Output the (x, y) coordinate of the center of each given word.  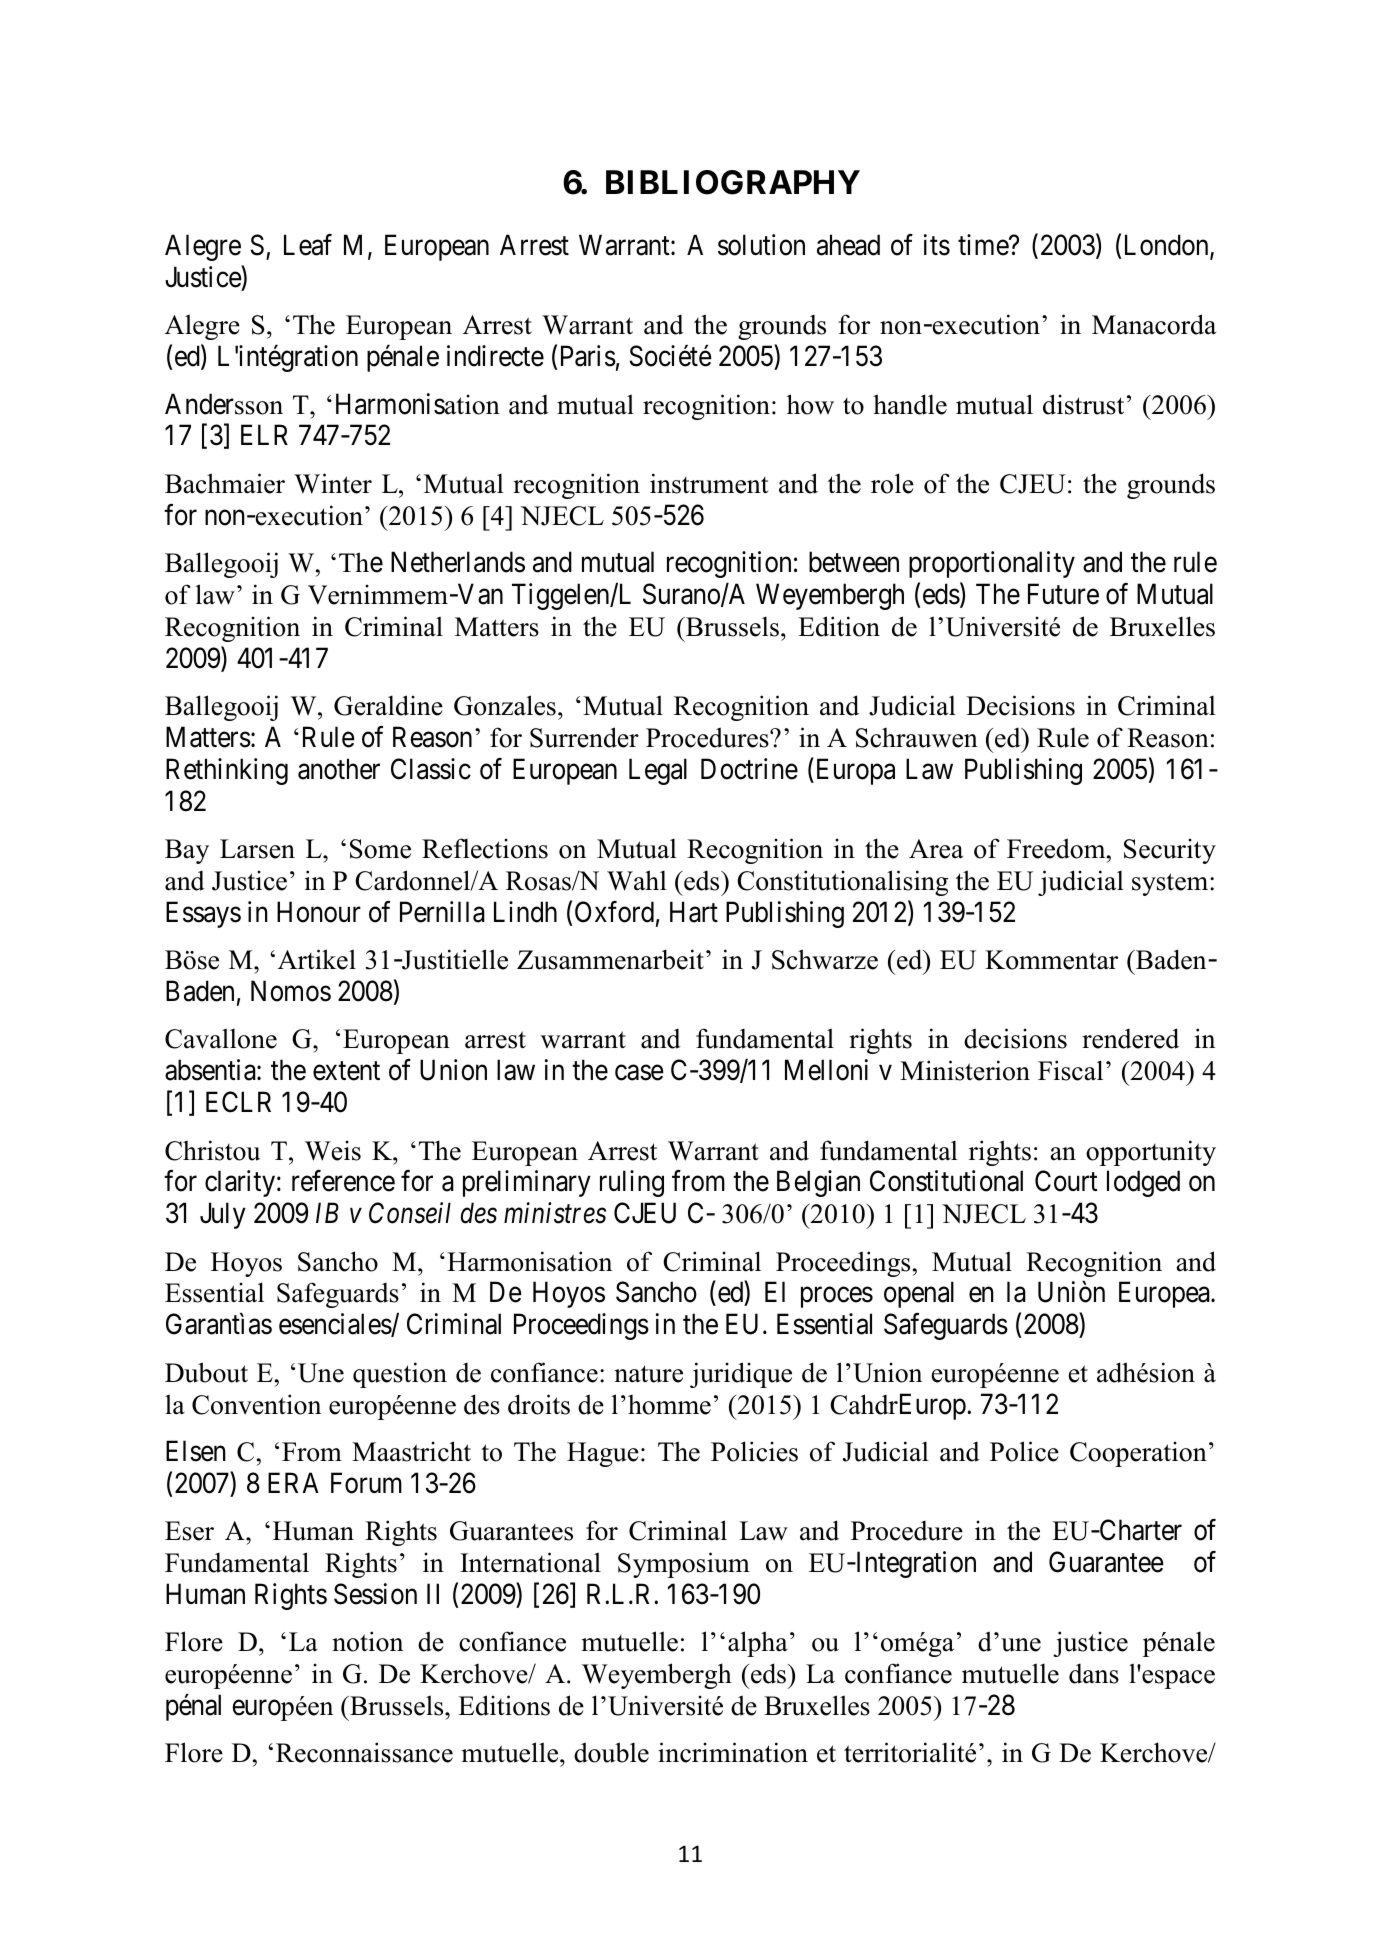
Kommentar (1051, 960)
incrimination (733, 1752)
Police (1024, 1451)
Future (1063, 594)
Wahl (637, 880)
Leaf (308, 245)
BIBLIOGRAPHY (733, 182)
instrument (709, 483)
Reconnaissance (364, 1752)
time (984, 245)
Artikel (317, 959)
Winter (333, 483)
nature (648, 1374)
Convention (256, 1404)
